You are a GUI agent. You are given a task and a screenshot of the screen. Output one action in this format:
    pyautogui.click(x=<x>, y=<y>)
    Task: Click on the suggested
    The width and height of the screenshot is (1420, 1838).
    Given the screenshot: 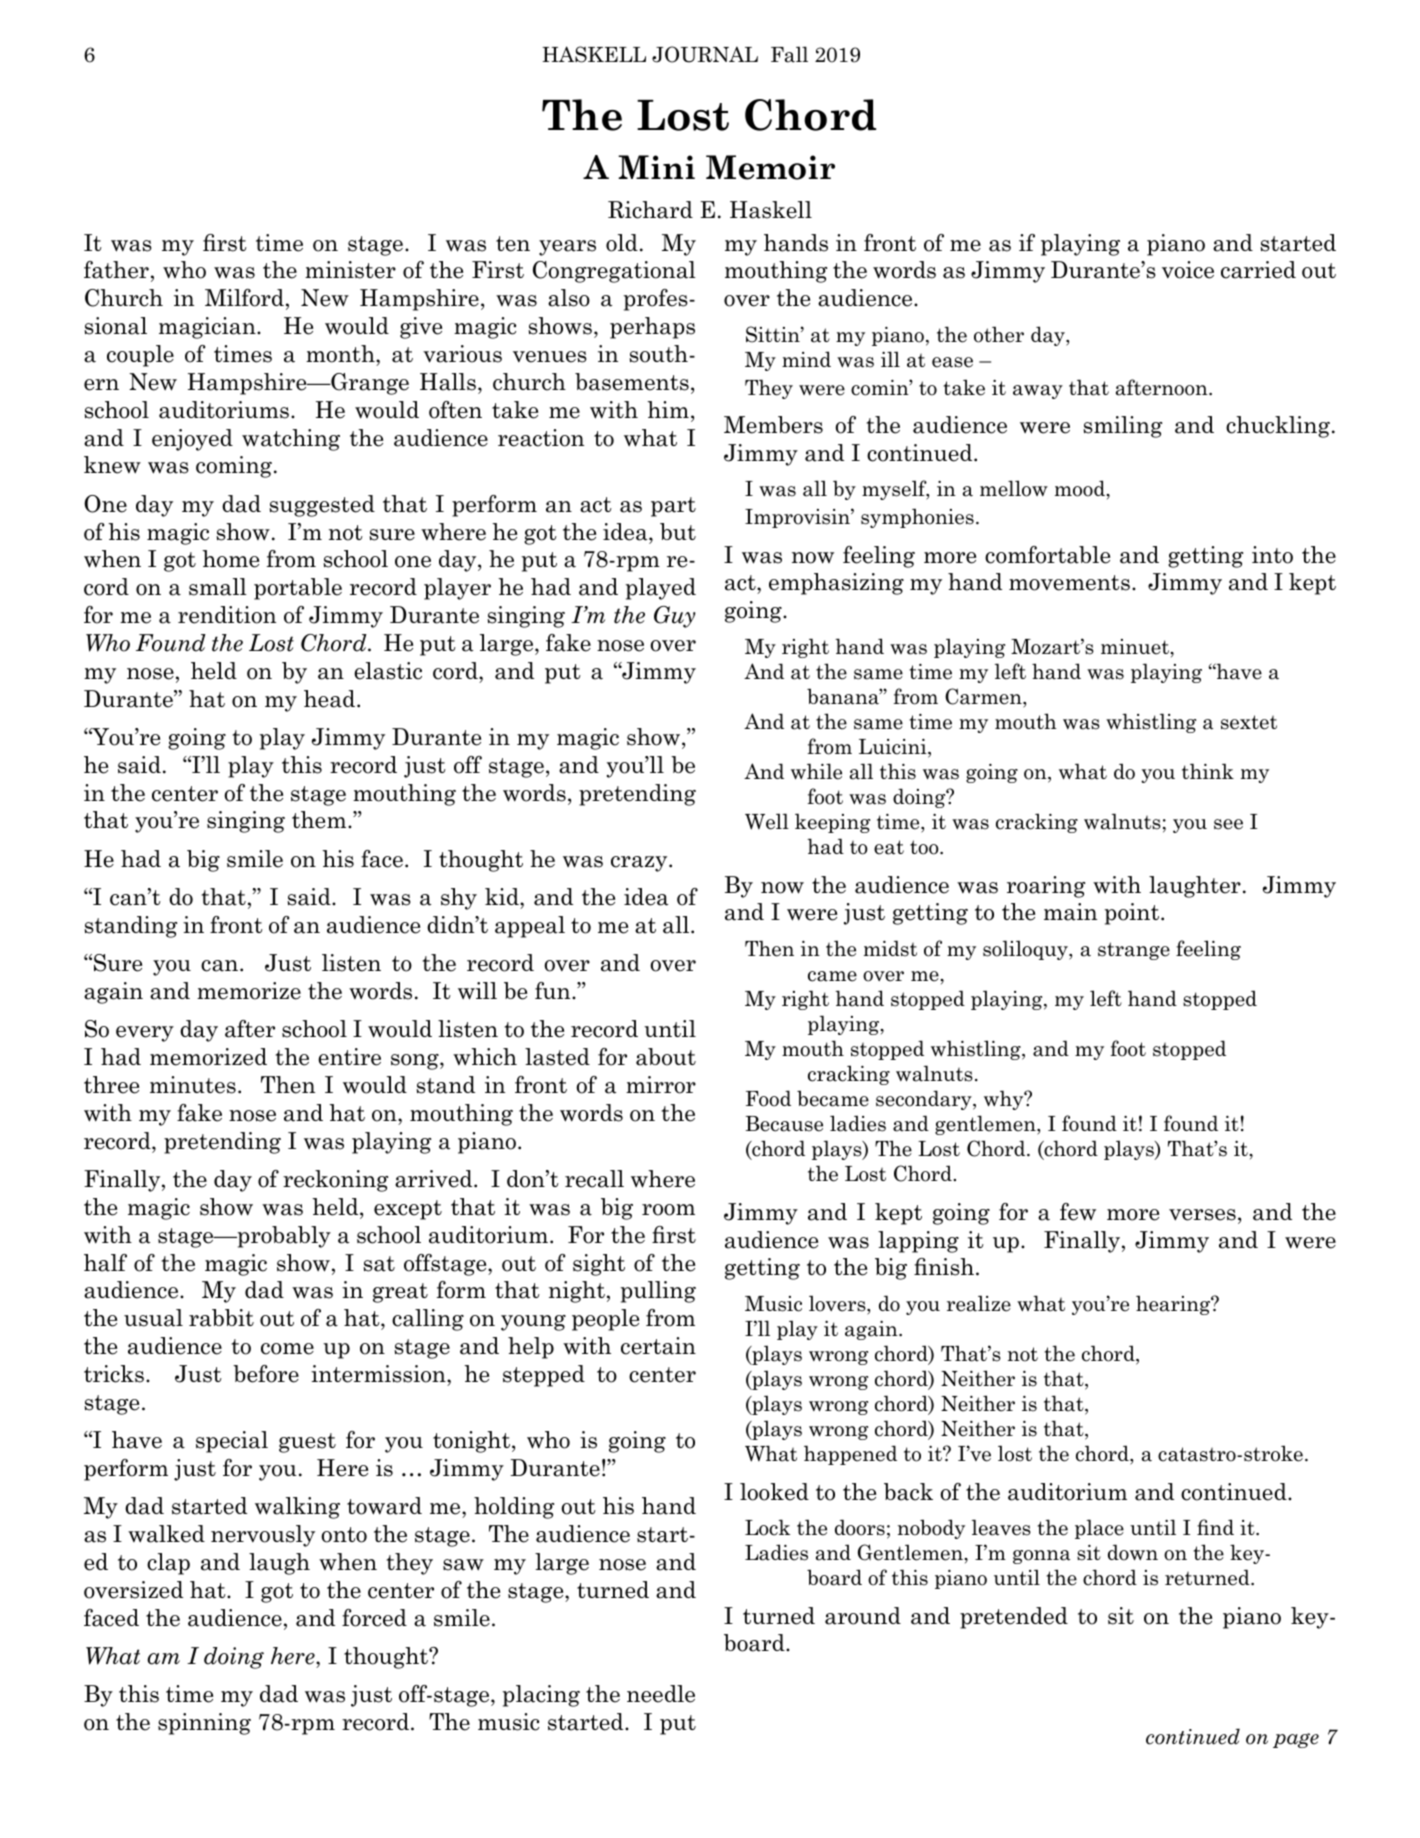 What is the action you would take?
    pyautogui.click(x=322, y=506)
